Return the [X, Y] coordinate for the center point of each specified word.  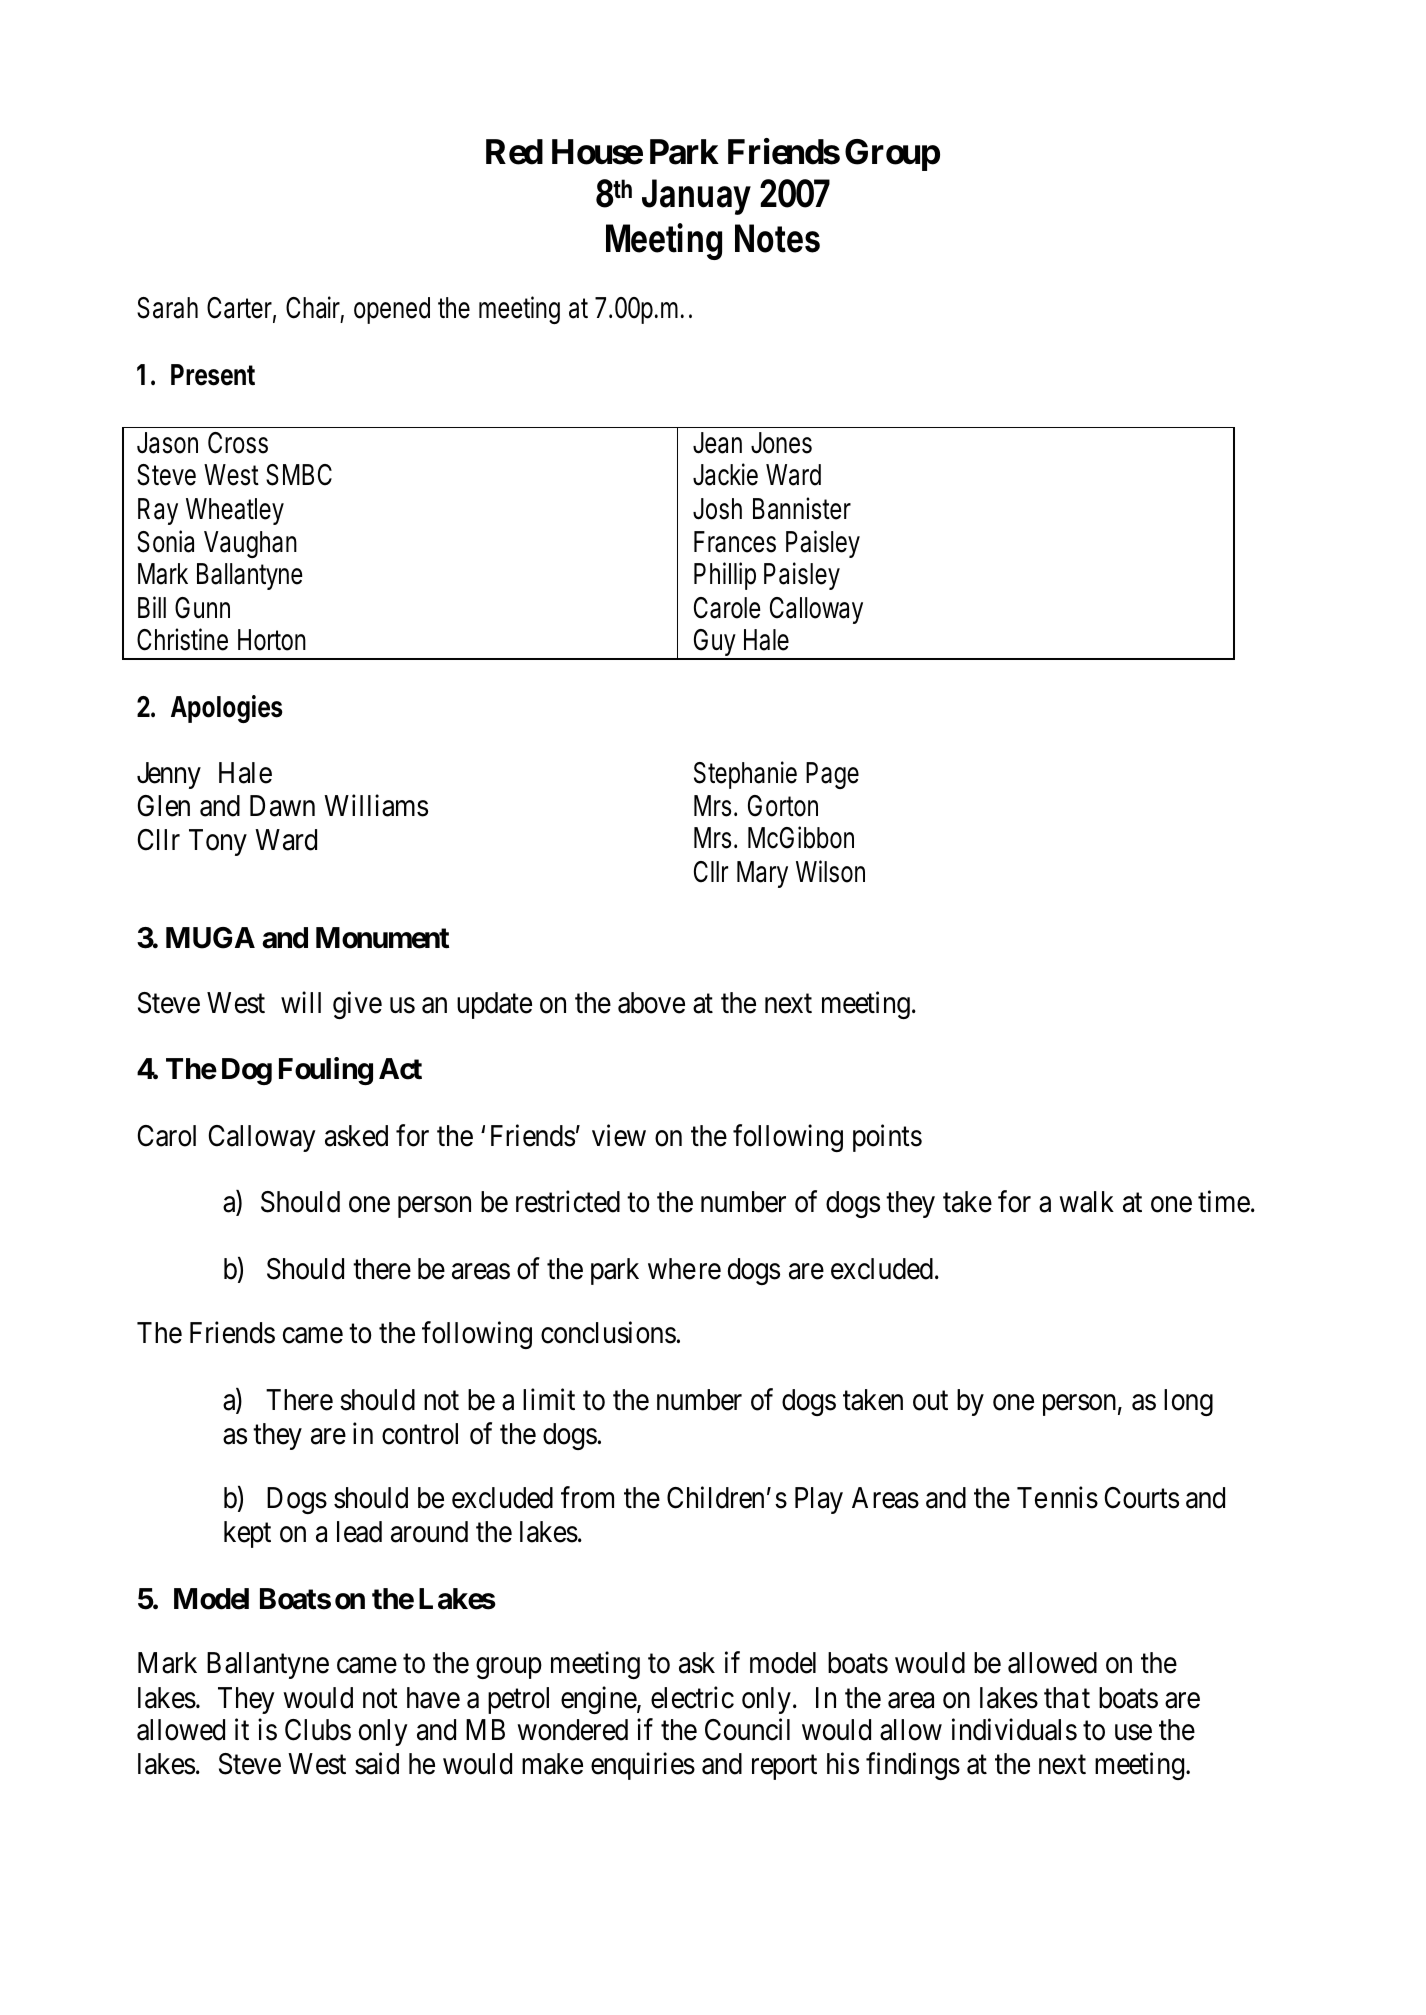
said [377, 1763]
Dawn [282, 806]
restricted [568, 1202]
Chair [315, 309]
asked [356, 1136]
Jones [781, 443]
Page [832, 775]
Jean [717, 443]
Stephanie [745, 775]
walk [1086, 1202]
